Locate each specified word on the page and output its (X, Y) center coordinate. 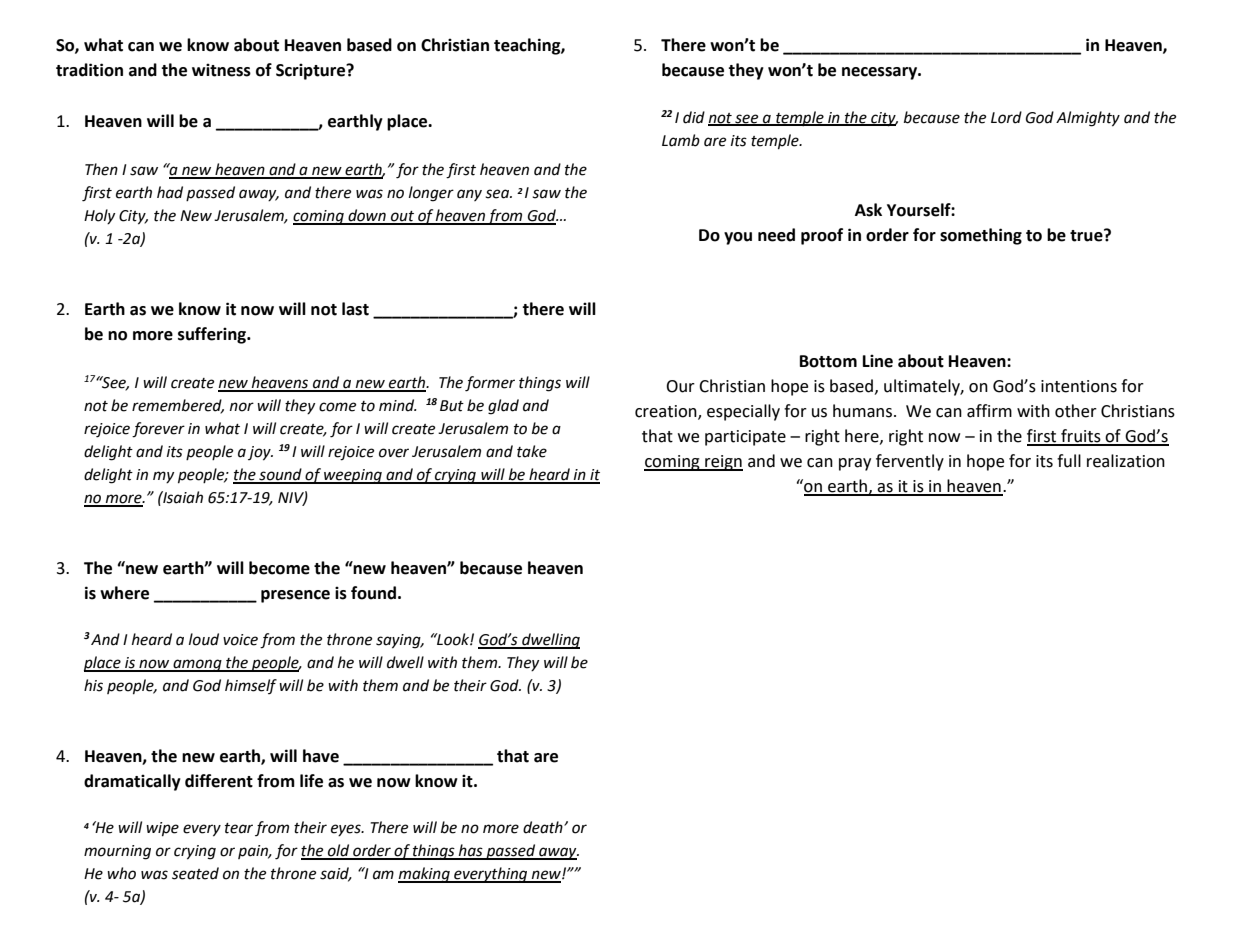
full (1069, 461)
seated (195, 873)
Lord (1006, 117)
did (694, 117)
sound (280, 475)
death (544, 827)
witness (221, 70)
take (532, 451)
